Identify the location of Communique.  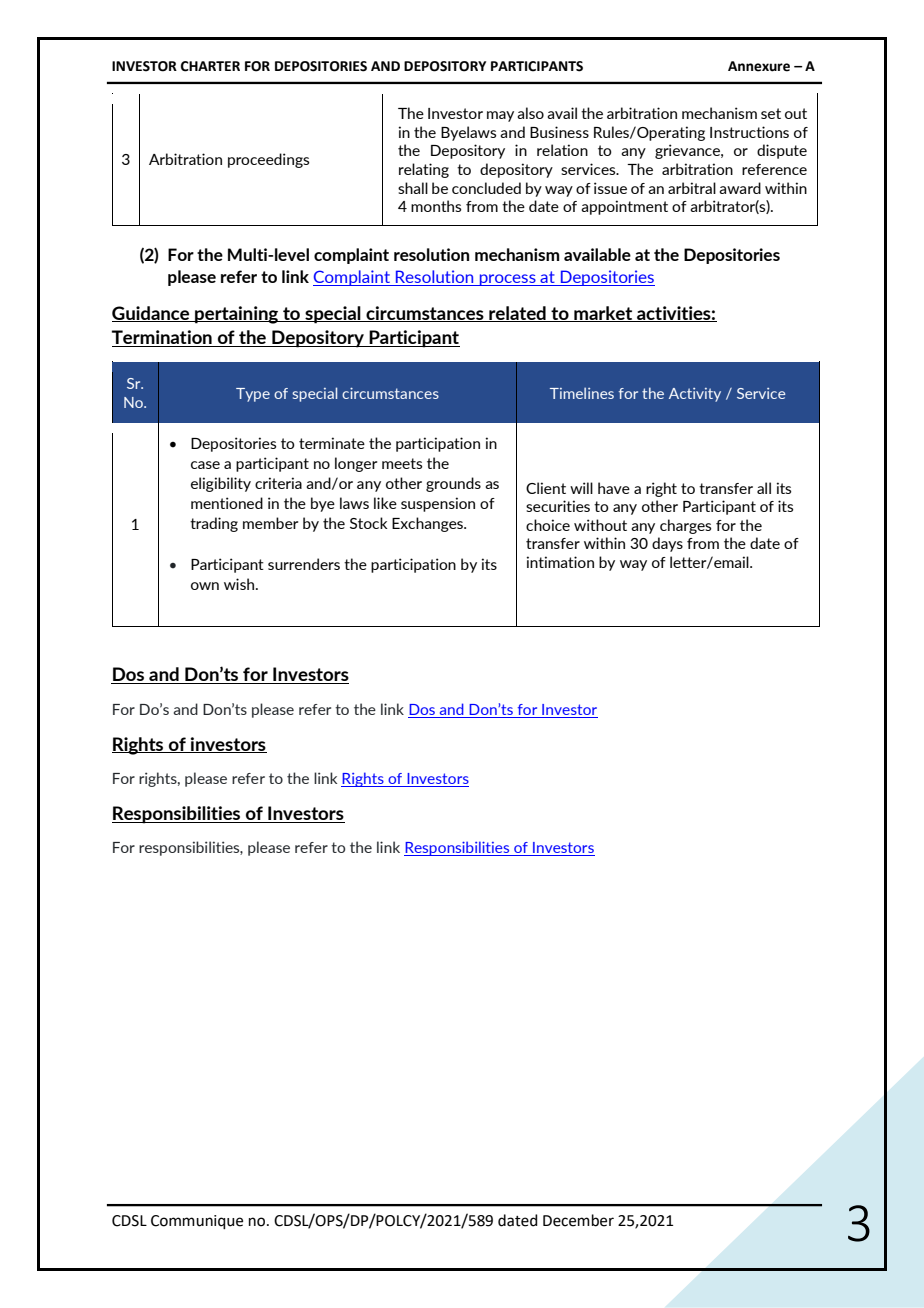
(197, 1222).
